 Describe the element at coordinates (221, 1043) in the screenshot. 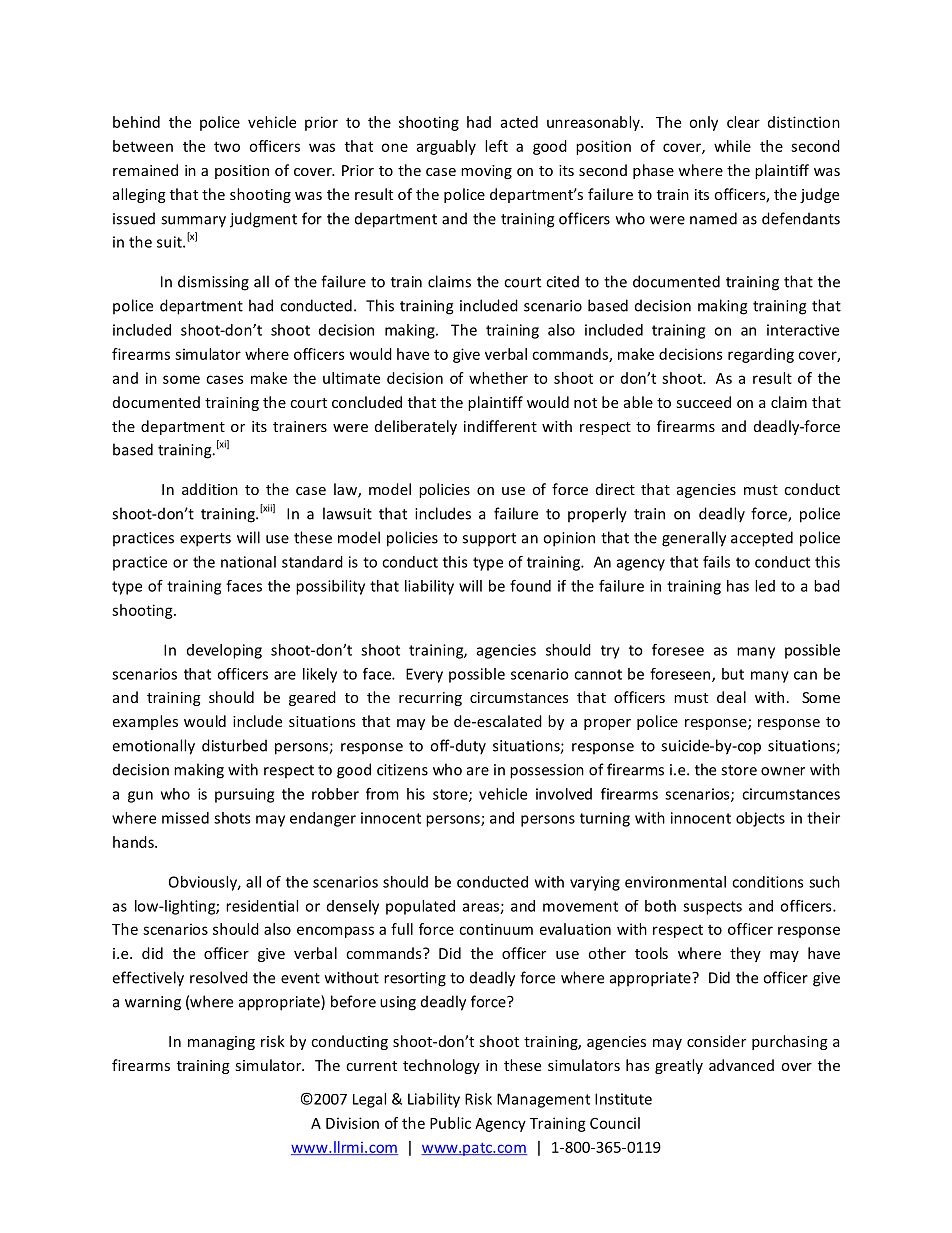

I see `managing` at that location.
